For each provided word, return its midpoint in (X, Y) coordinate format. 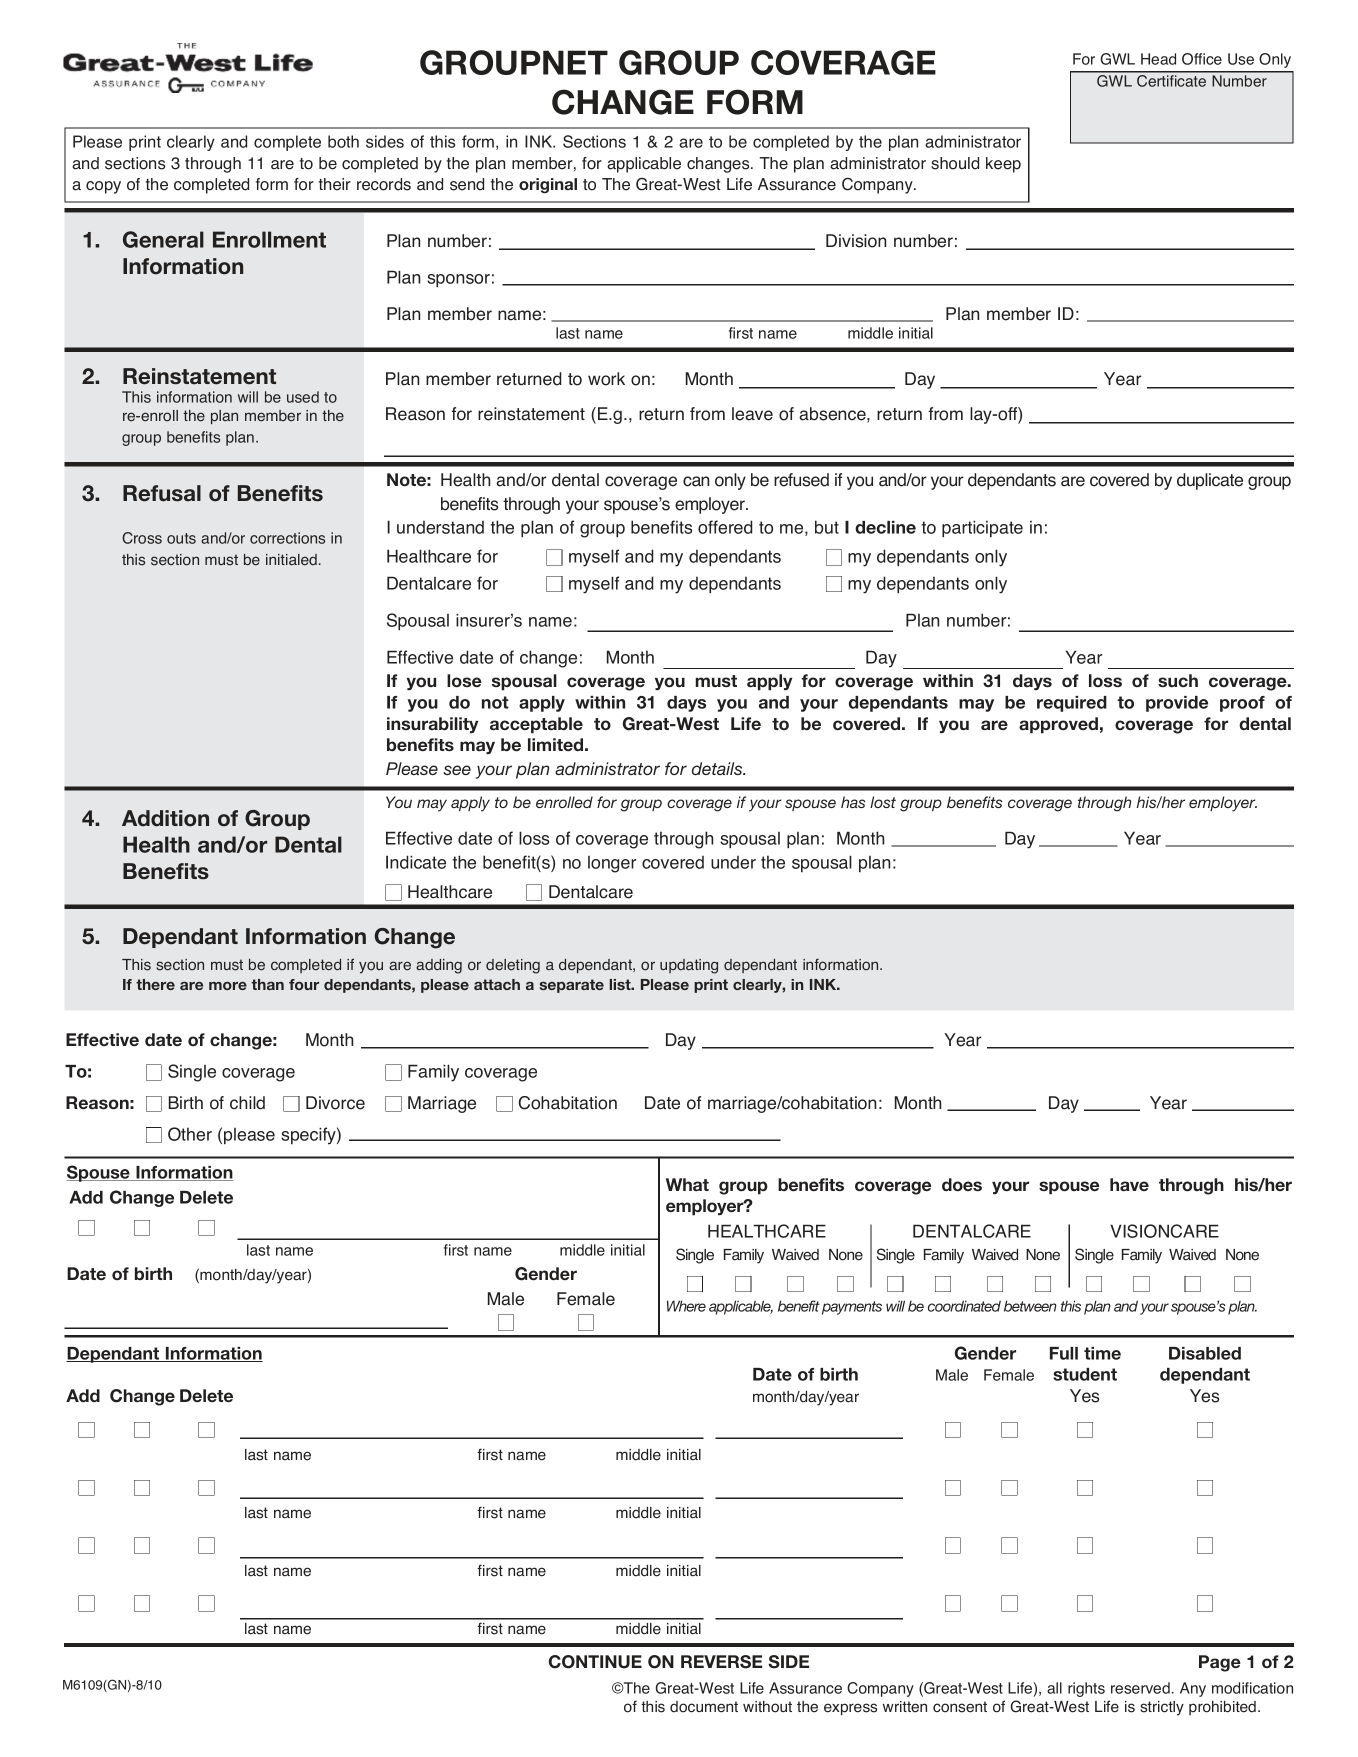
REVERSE (722, 1662)
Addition (165, 818)
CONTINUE (595, 1662)
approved (1058, 725)
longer (612, 864)
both (343, 141)
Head (1158, 59)
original (548, 186)
